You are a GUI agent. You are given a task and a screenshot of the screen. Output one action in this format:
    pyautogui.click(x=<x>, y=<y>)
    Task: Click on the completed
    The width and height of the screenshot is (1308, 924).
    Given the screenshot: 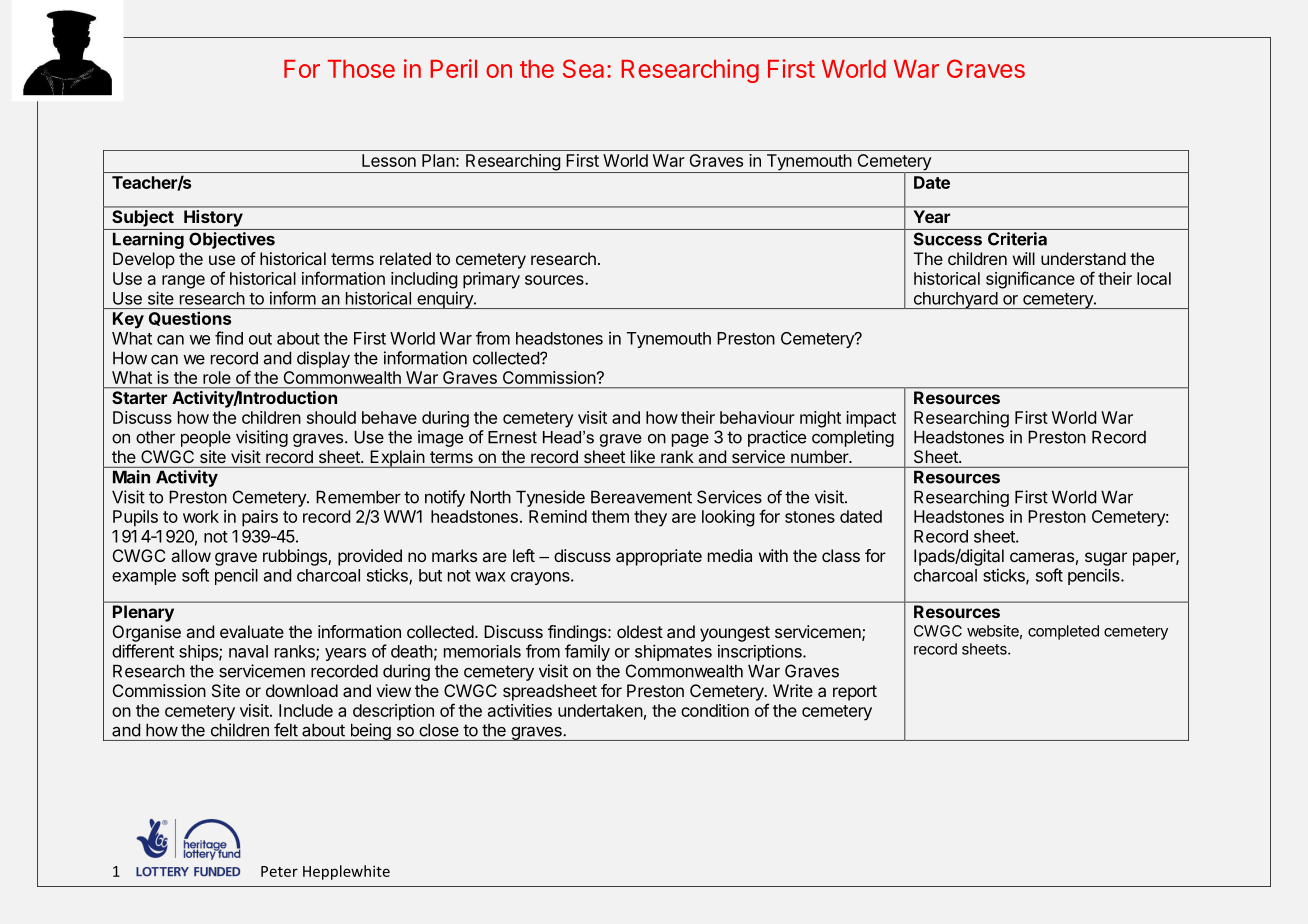 What is the action you would take?
    pyautogui.click(x=1063, y=632)
